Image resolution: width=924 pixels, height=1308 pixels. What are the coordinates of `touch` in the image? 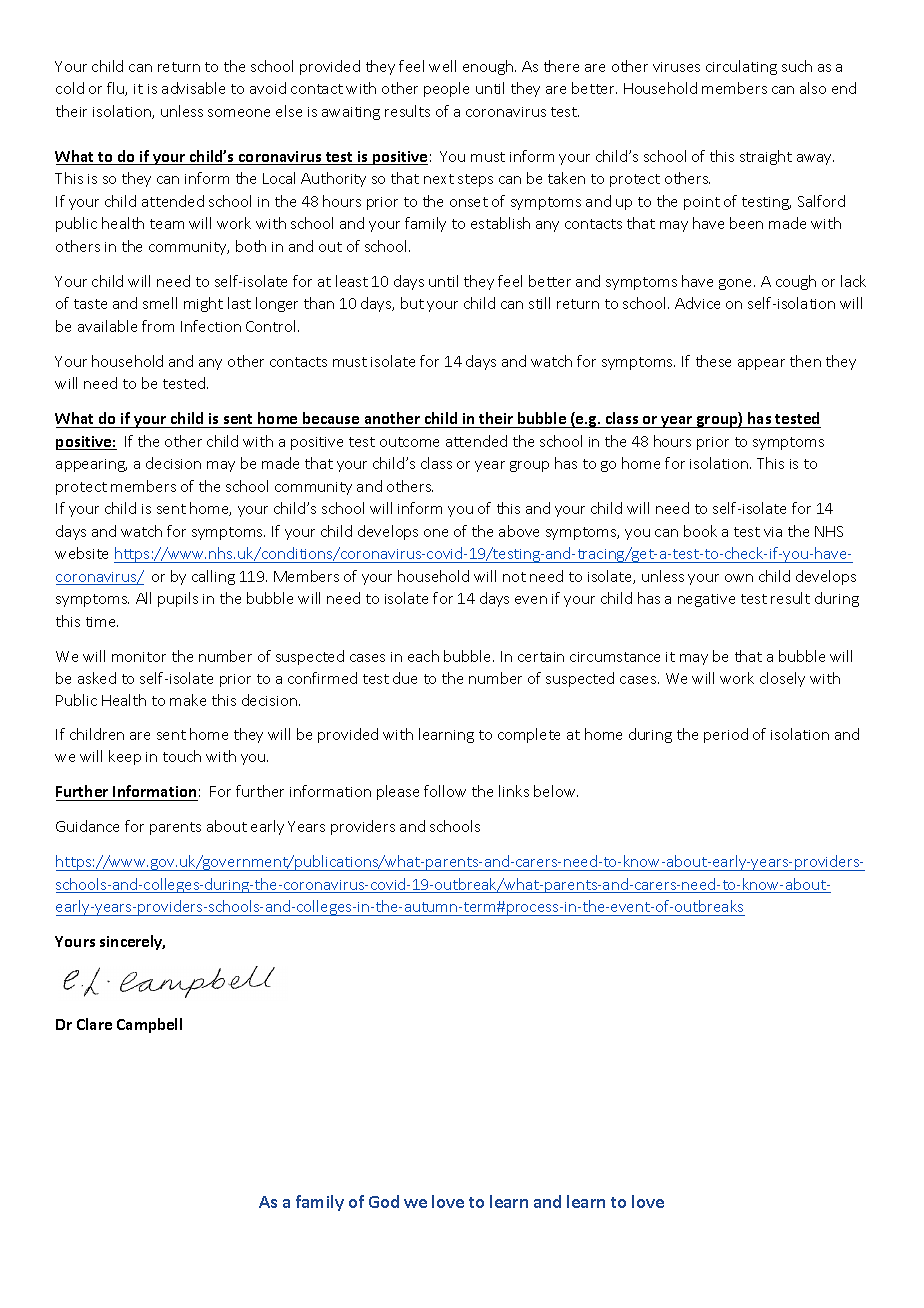 It's located at (182, 756).
